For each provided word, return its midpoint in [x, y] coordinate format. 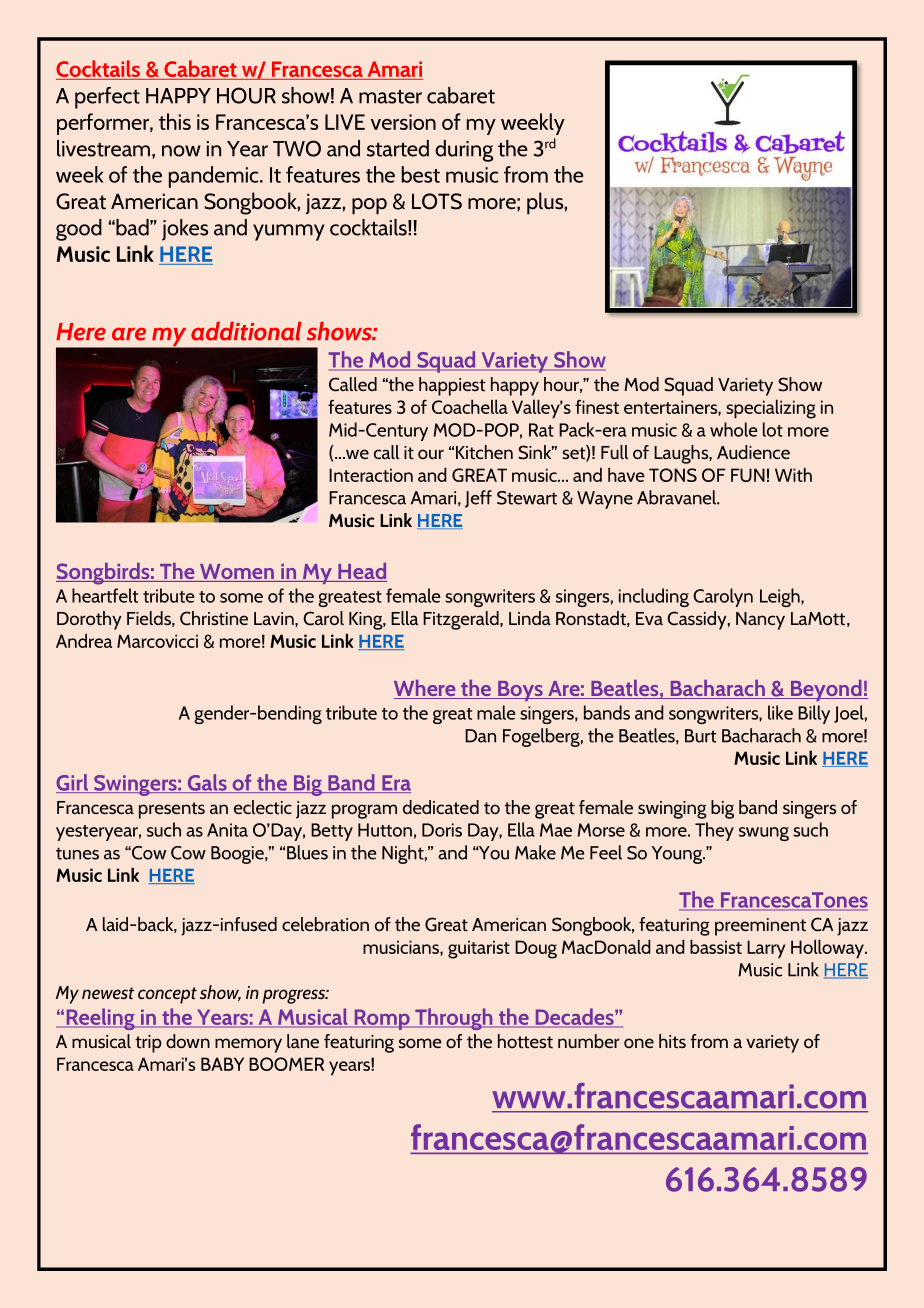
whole [733, 429]
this [175, 121]
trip [148, 1044]
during [464, 151]
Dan [480, 736]
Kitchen [484, 452]
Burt [700, 736]
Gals [207, 783]
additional [246, 331]
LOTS [437, 201]
